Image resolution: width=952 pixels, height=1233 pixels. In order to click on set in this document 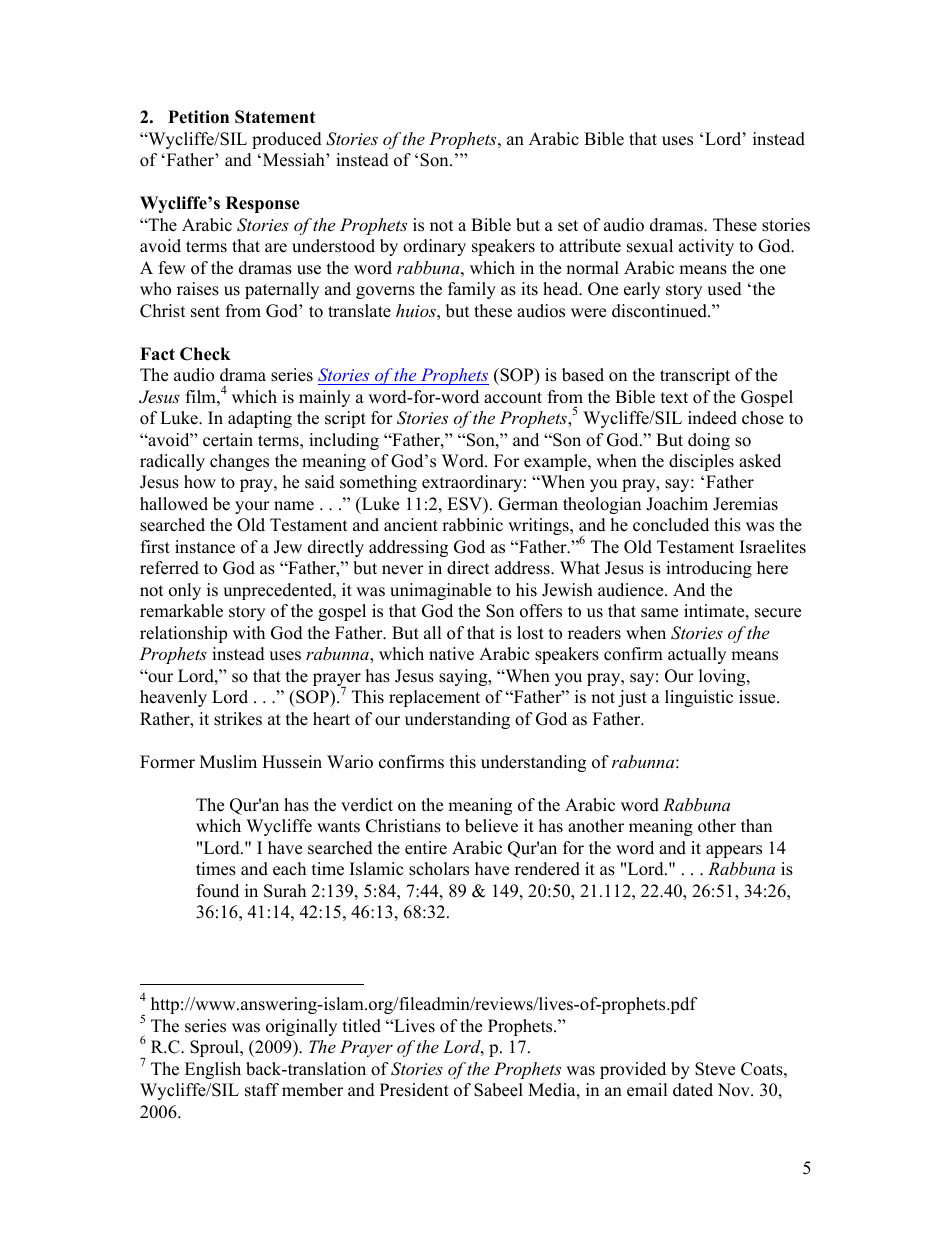, I will do `click(568, 226)`.
